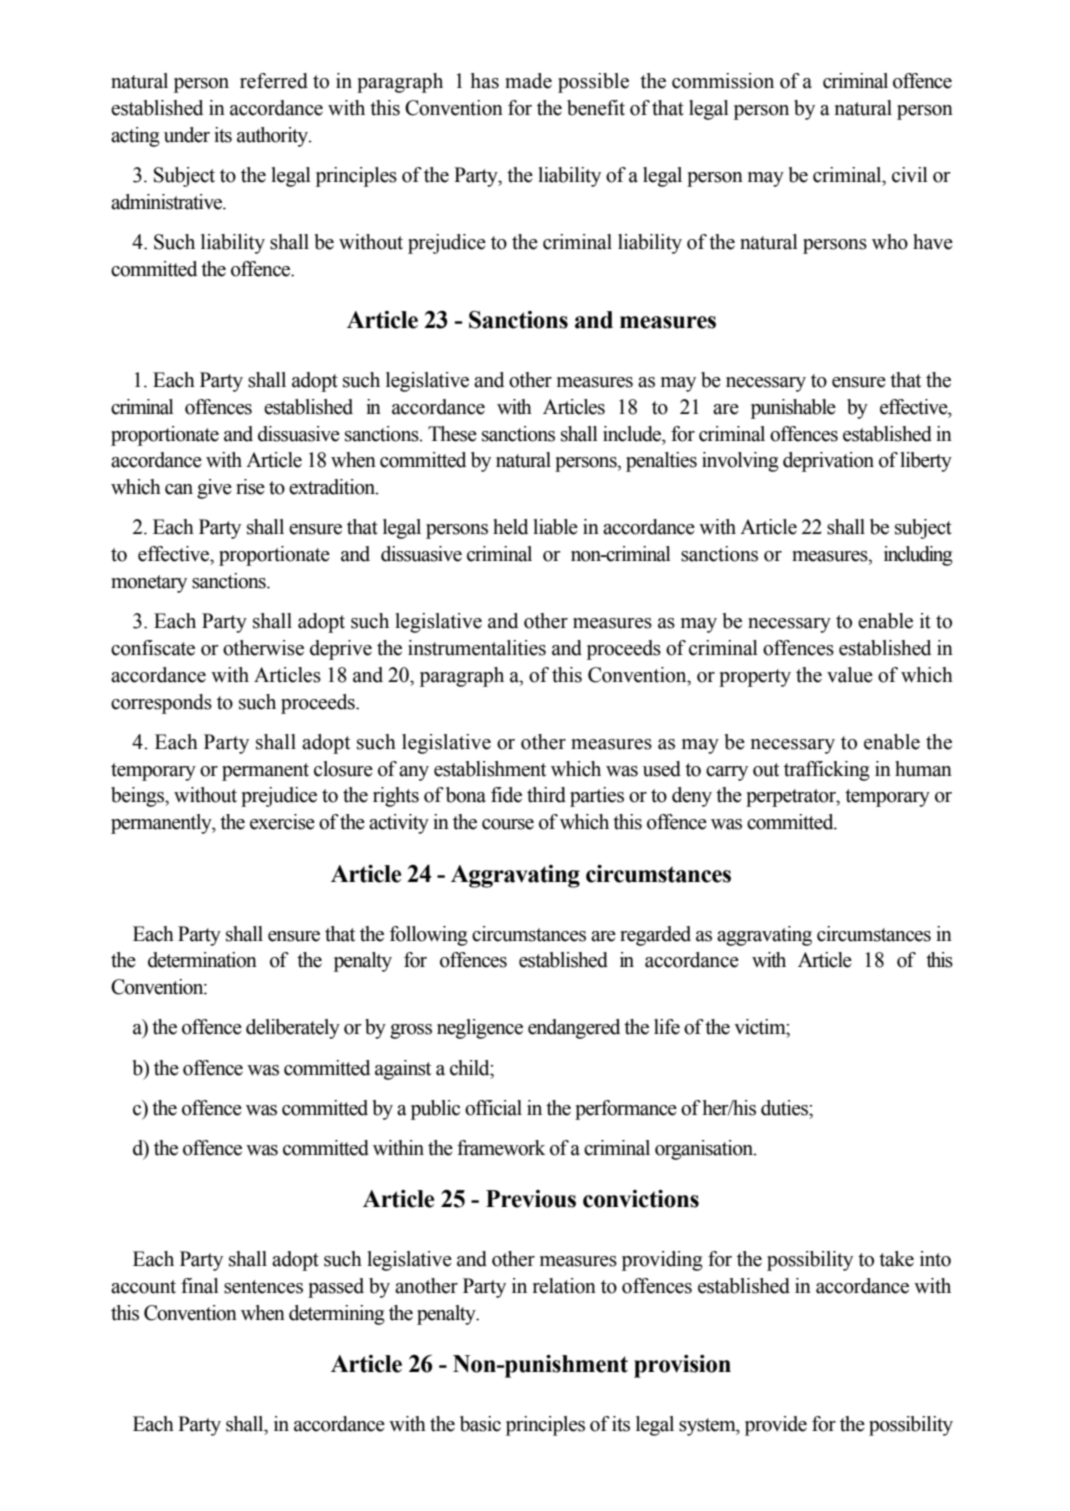 This screenshot has width=1070, height=1511. Describe the element at coordinates (785, 1108) in the screenshot. I see `duties` at that location.
